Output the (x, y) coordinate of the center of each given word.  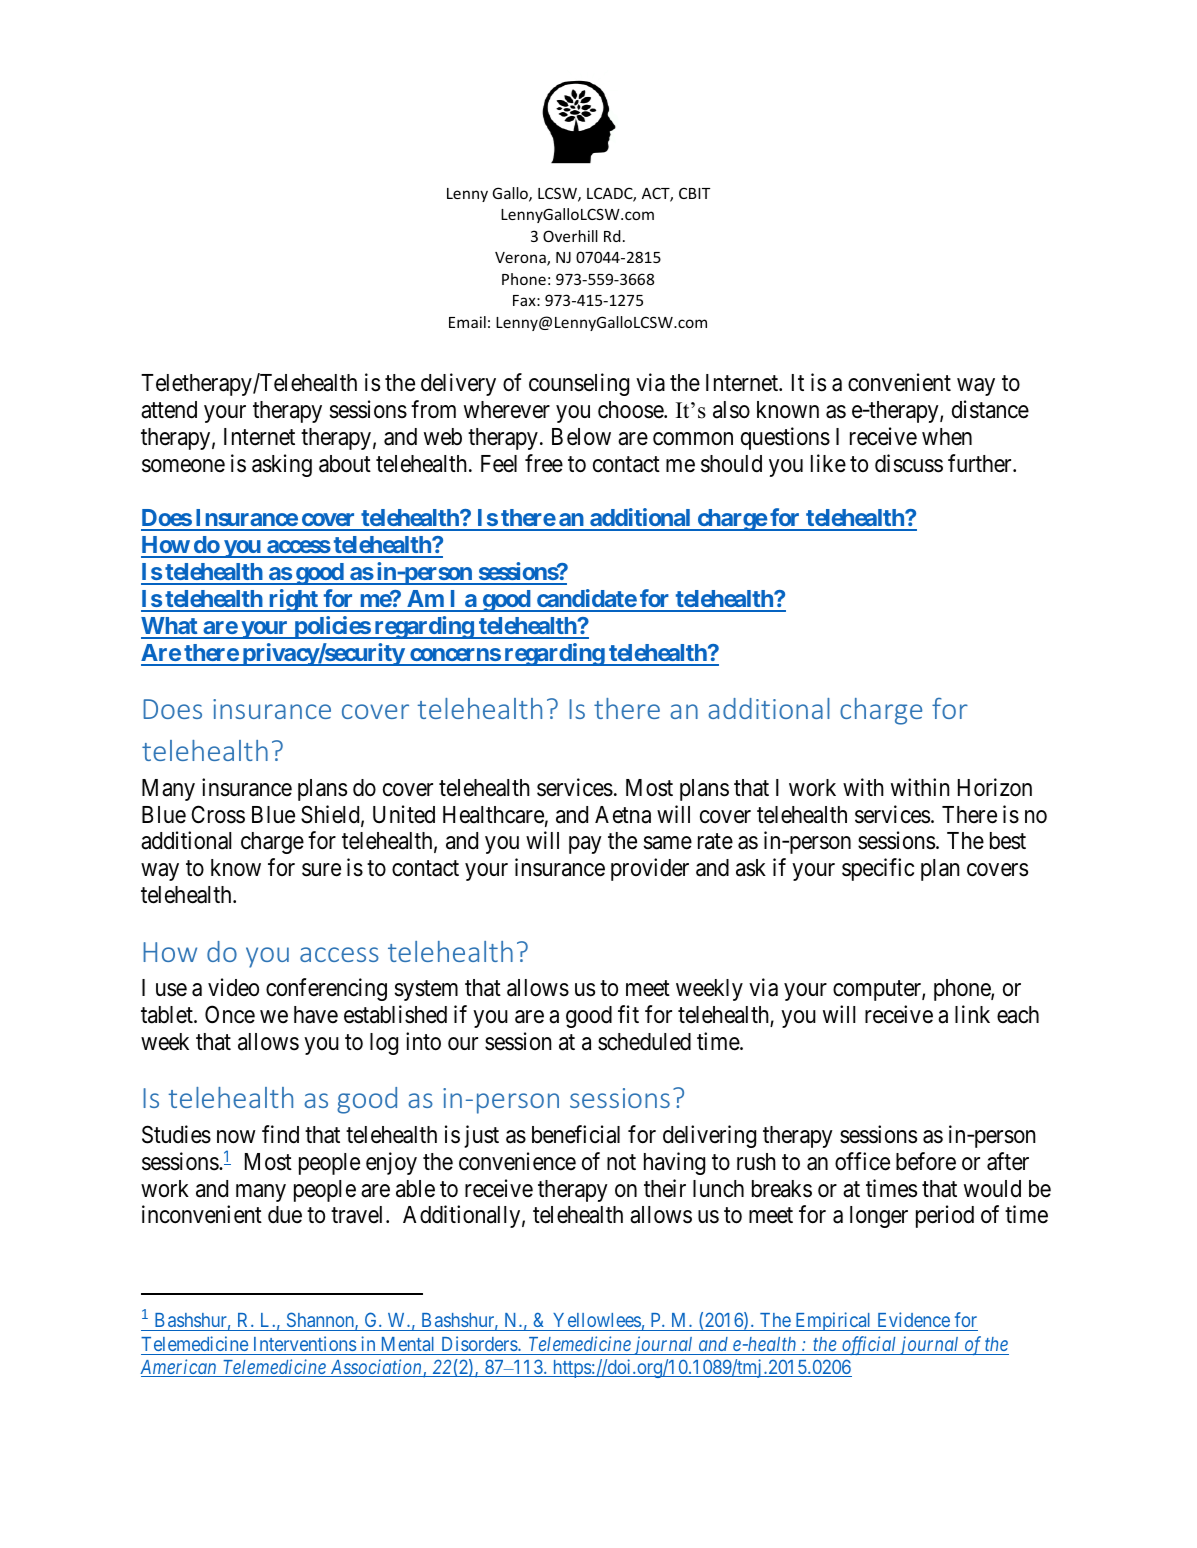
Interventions (304, 1345)
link (972, 1014)
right (293, 600)
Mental (408, 1346)
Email (467, 322)
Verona (521, 259)
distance (990, 409)
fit (628, 1014)
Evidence (914, 1319)
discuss (909, 463)
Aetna (623, 815)
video (233, 987)
